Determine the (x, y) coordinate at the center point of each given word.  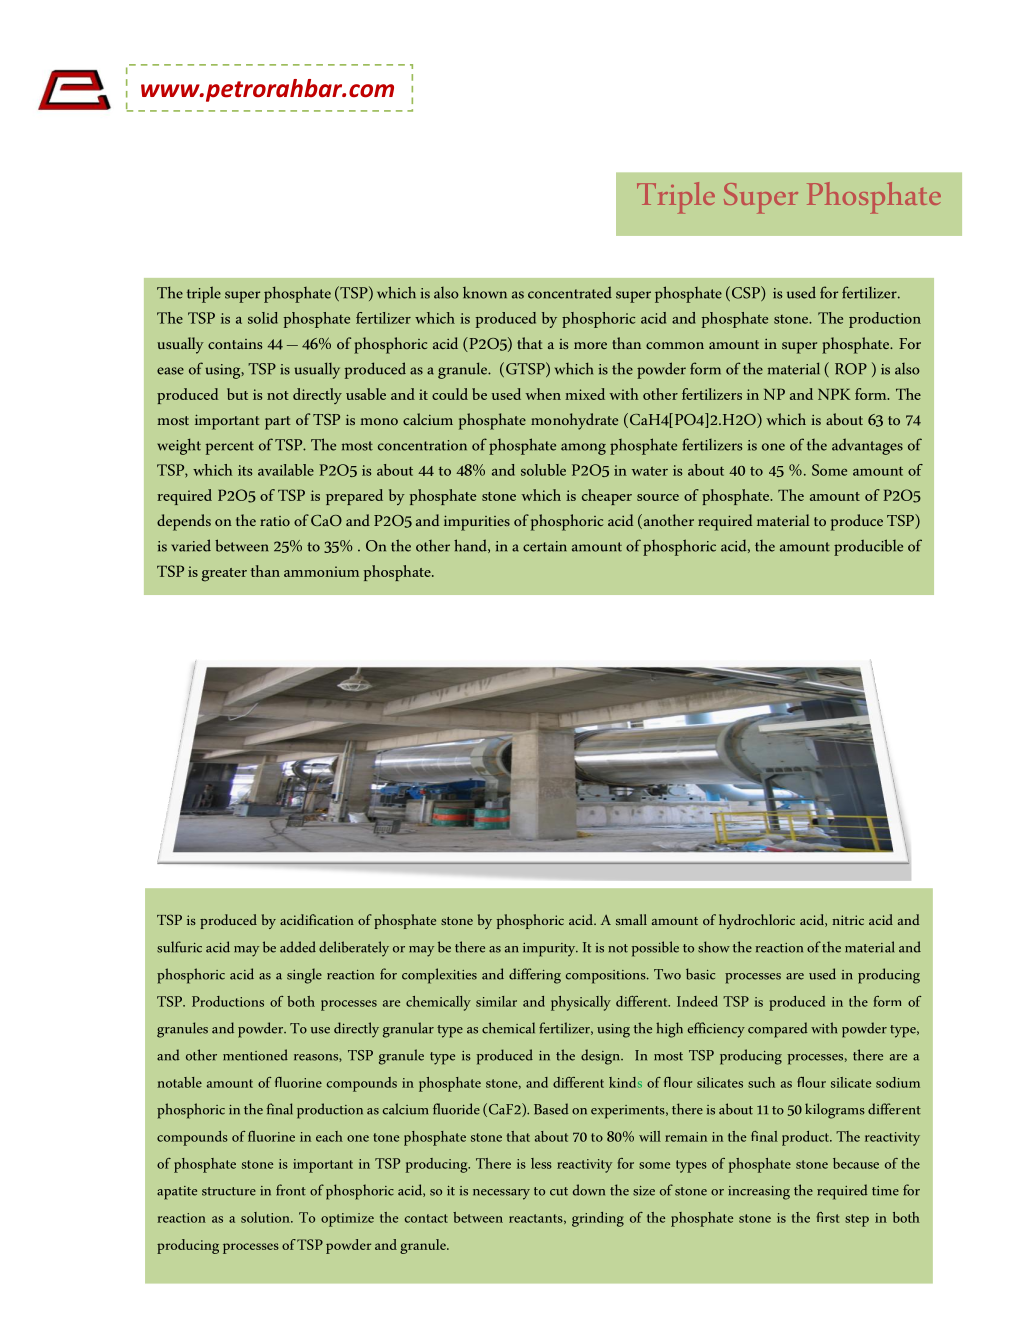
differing (535, 976)
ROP (851, 369)
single (304, 976)
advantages (867, 446)
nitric (848, 920)
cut (559, 1191)
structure (229, 1191)
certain (545, 546)
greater (224, 575)
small (631, 919)
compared (778, 1030)
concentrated (570, 292)
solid (263, 318)
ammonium (321, 571)
